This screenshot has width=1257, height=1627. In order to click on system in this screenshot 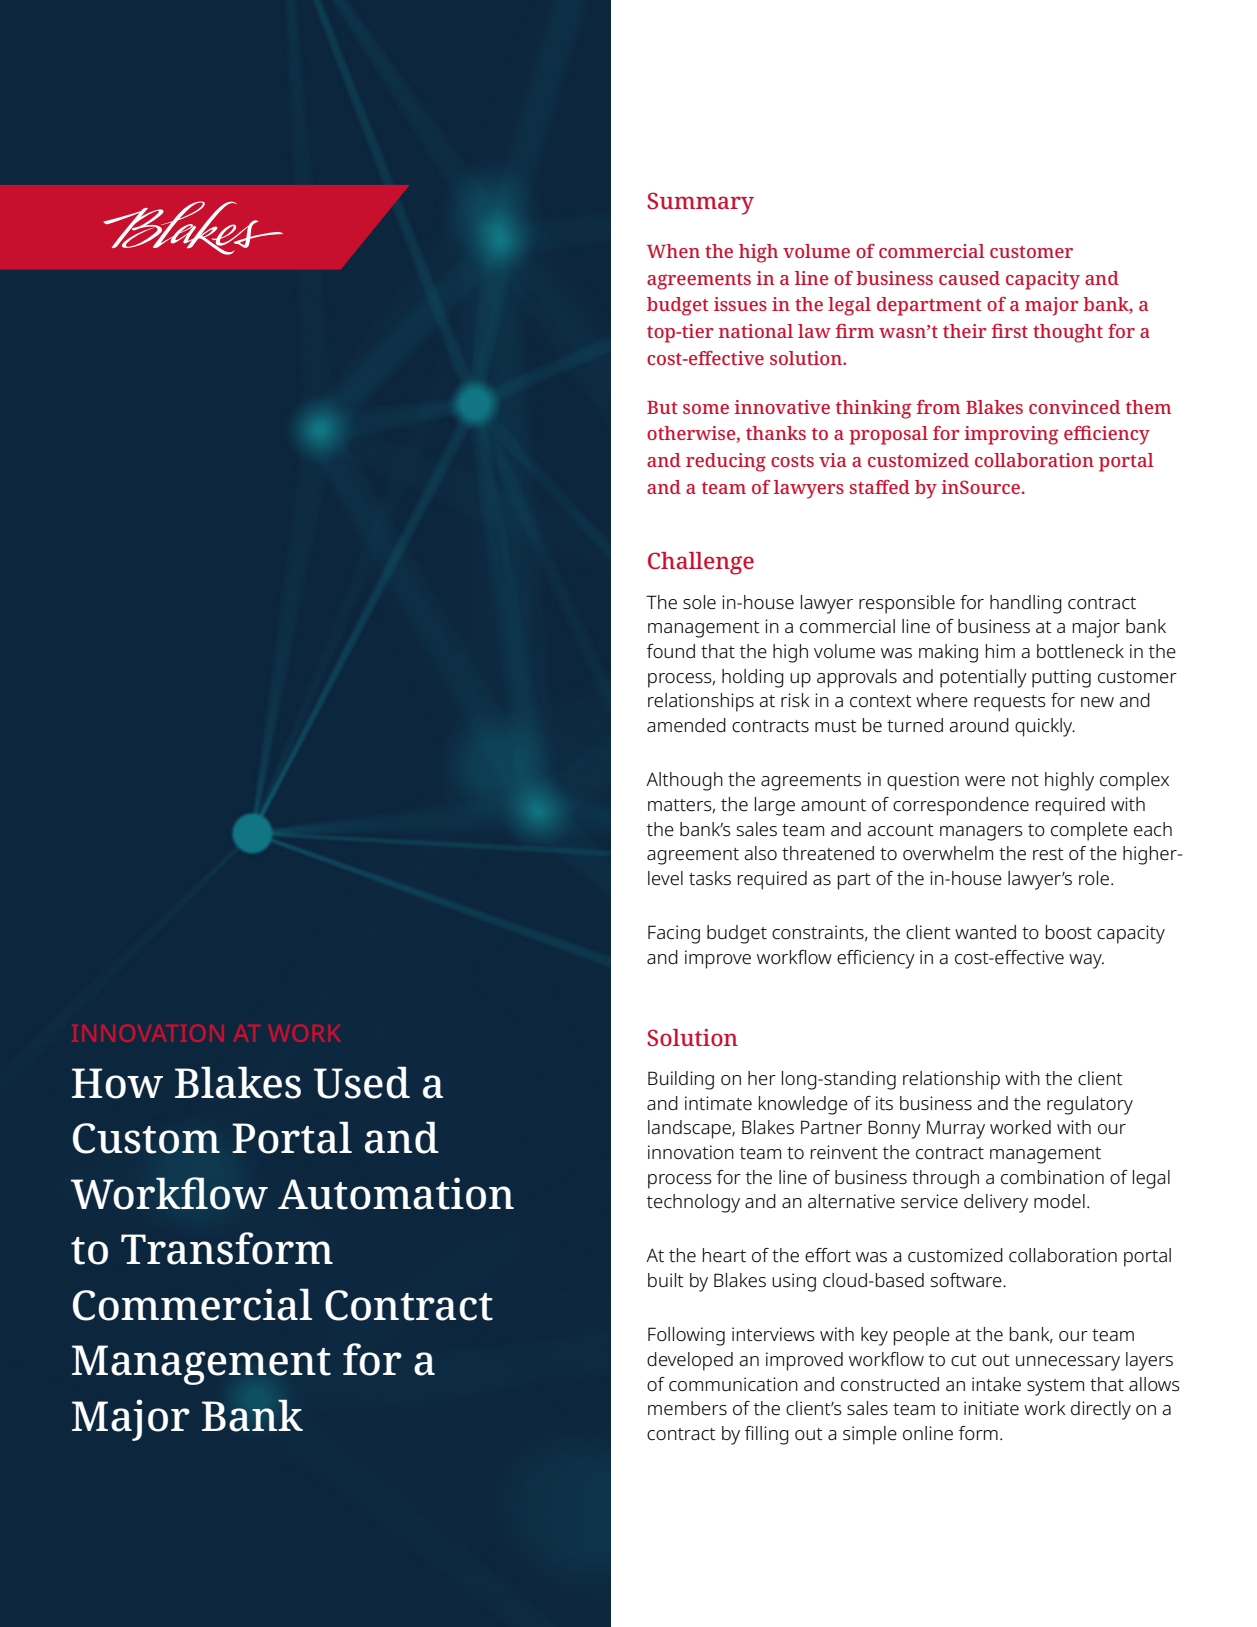, I will do `click(1055, 1387)`.
